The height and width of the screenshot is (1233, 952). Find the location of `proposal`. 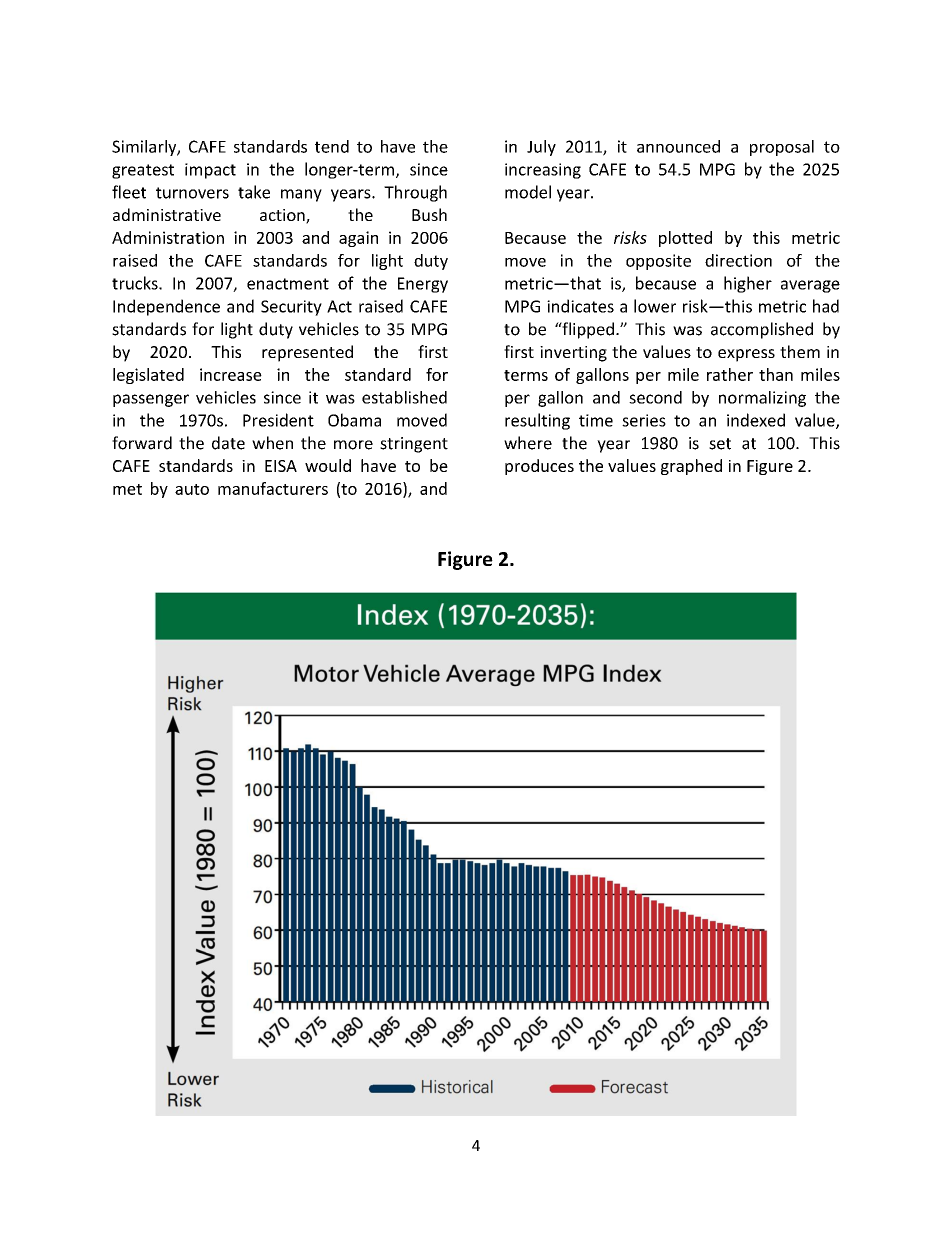

proposal is located at coordinates (782, 148).
